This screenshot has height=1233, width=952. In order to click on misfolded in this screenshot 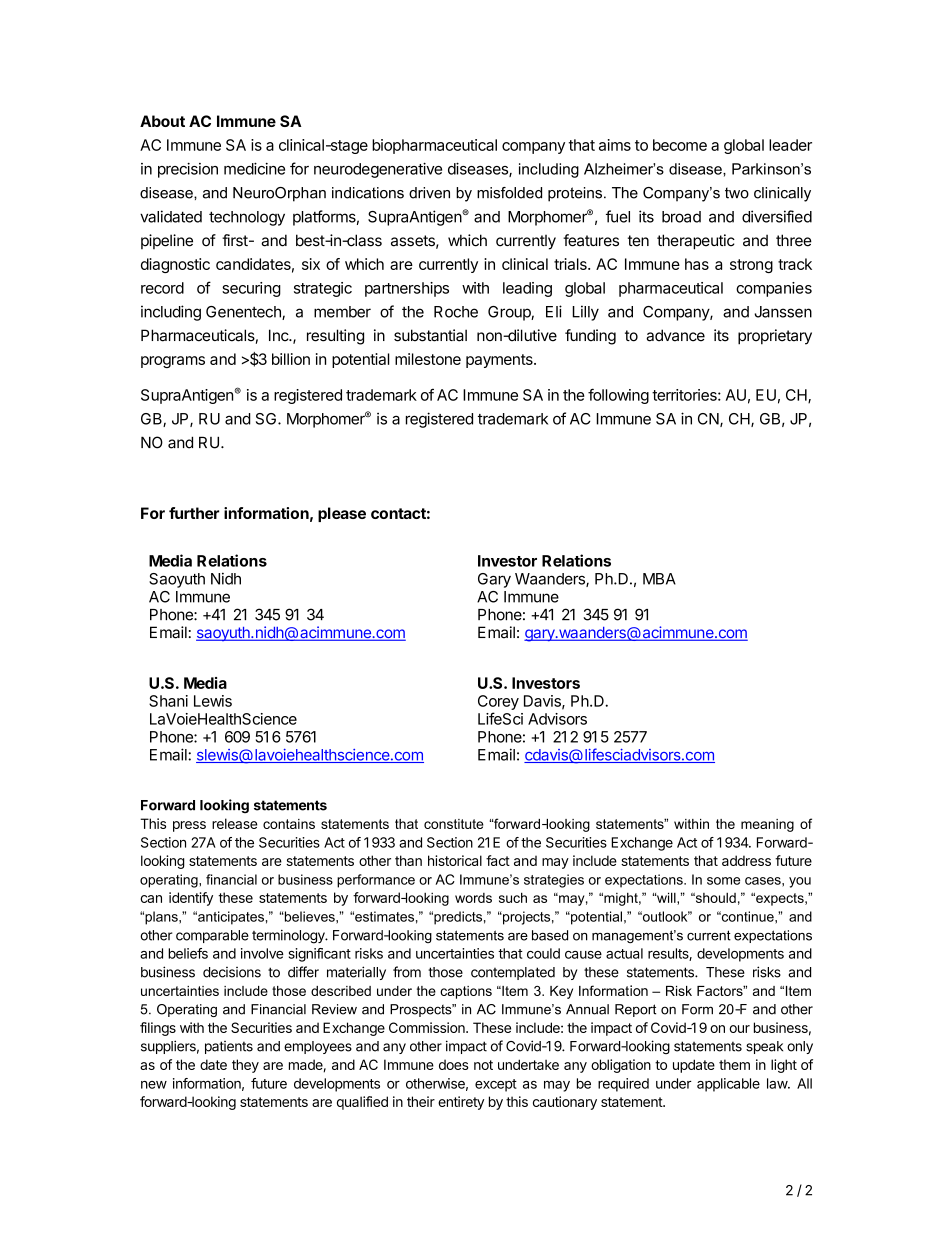, I will do `click(509, 193)`.
